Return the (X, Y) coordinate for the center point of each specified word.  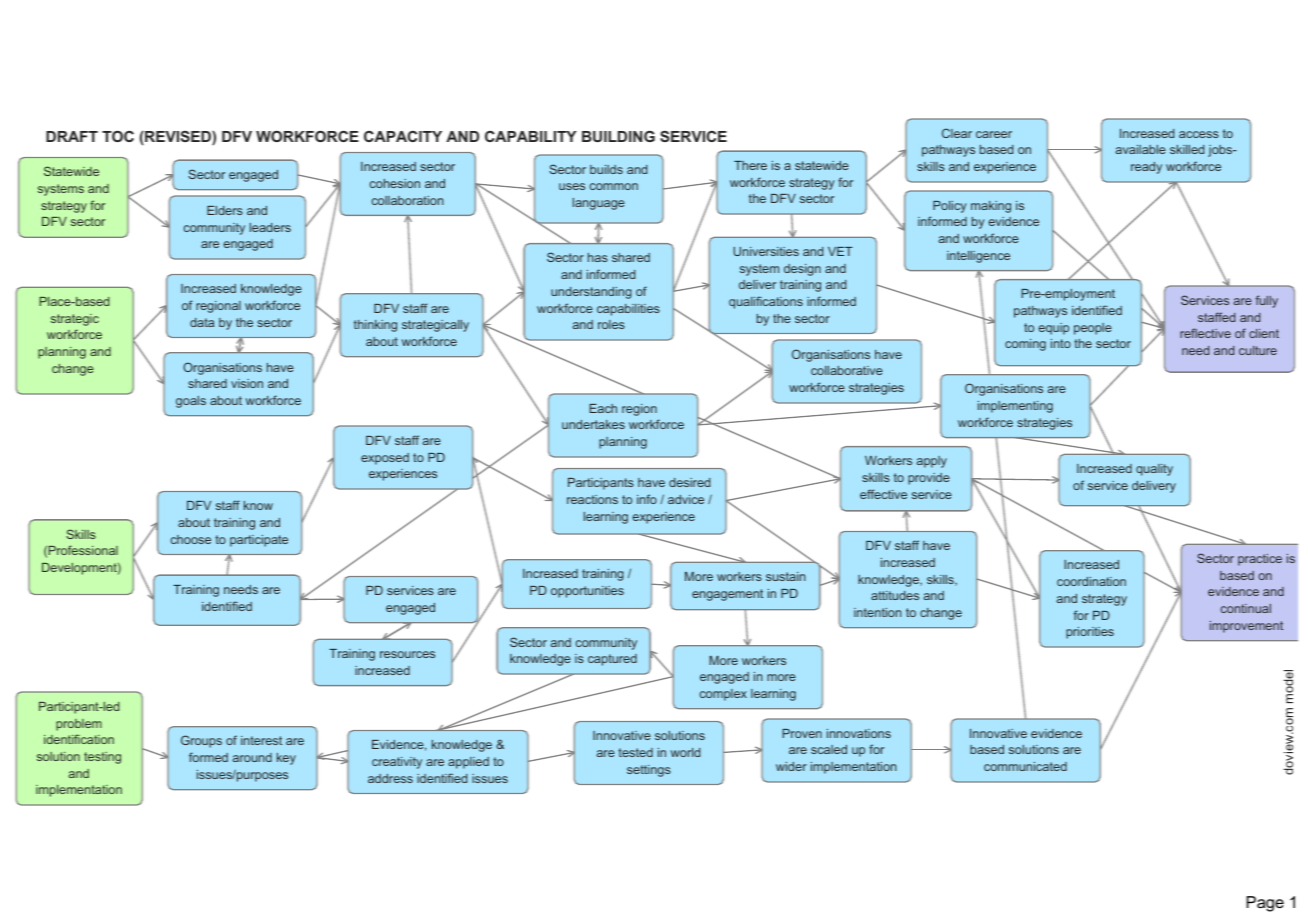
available (1141, 149)
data (202, 322)
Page (1265, 904)
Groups (201, 741)
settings (649, 771)
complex (723, 695)
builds (606, 169)
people (1093, 329)
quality (1154, 470)
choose (191, 539)
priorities (1090, 633)
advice (686, 499)
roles (611, 324)
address (390, 778)
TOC (118, 136)
